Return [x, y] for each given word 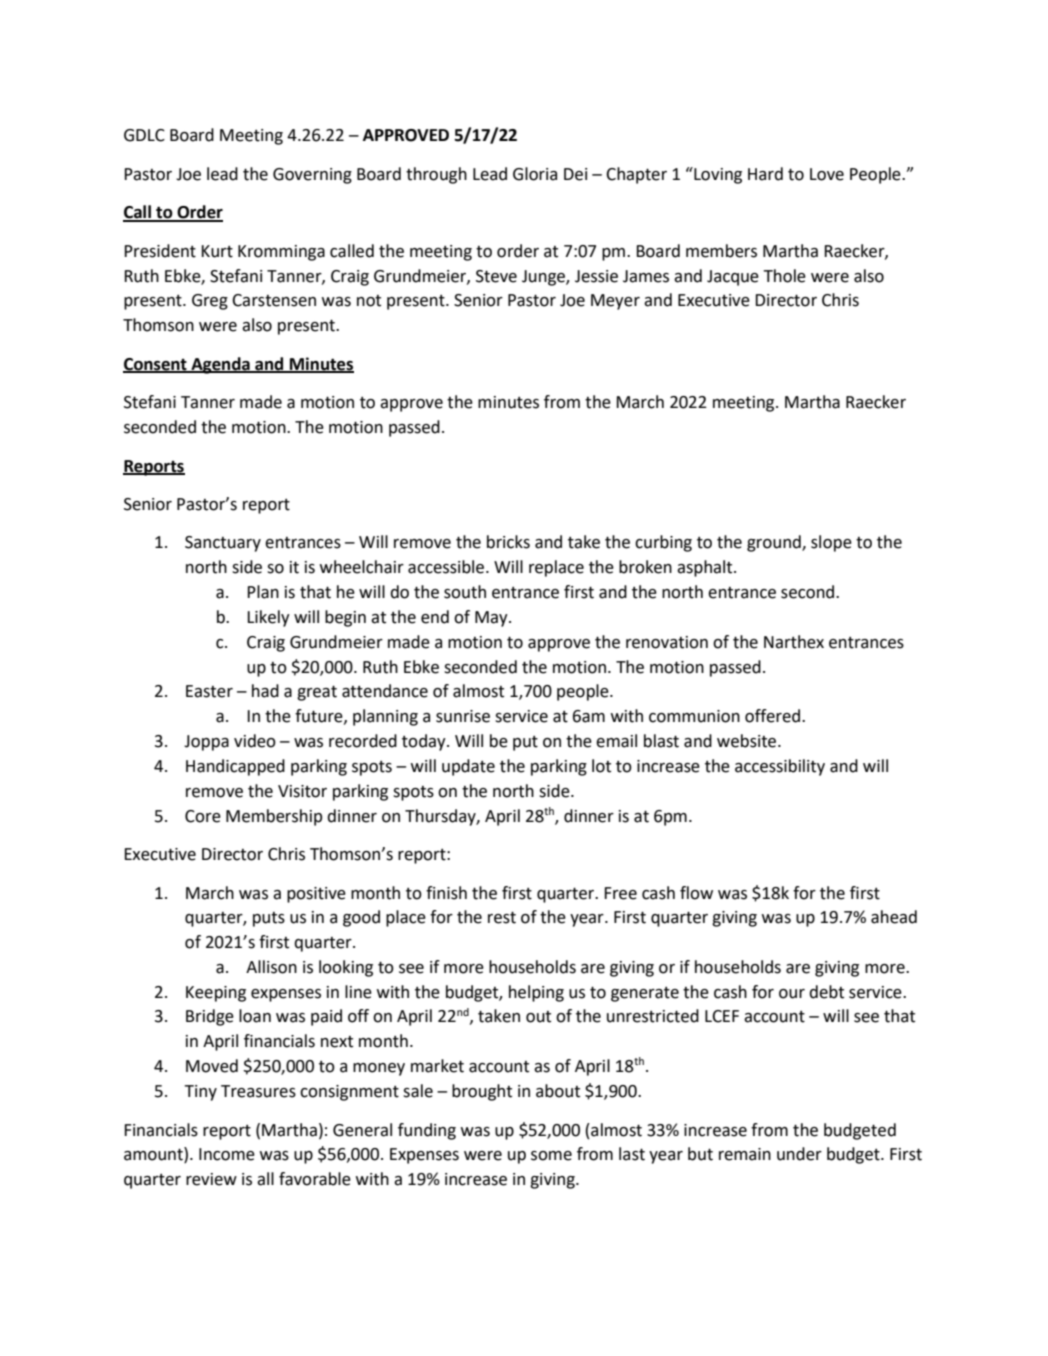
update [468, 767]
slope [831, 543]
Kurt [217, 251]
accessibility [780, 767]
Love [827, 174]
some [551, 1156]
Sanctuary [223, 544]
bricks [508, 542]
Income [227, 1154]
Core [203, 816]
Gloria [535, 174]
